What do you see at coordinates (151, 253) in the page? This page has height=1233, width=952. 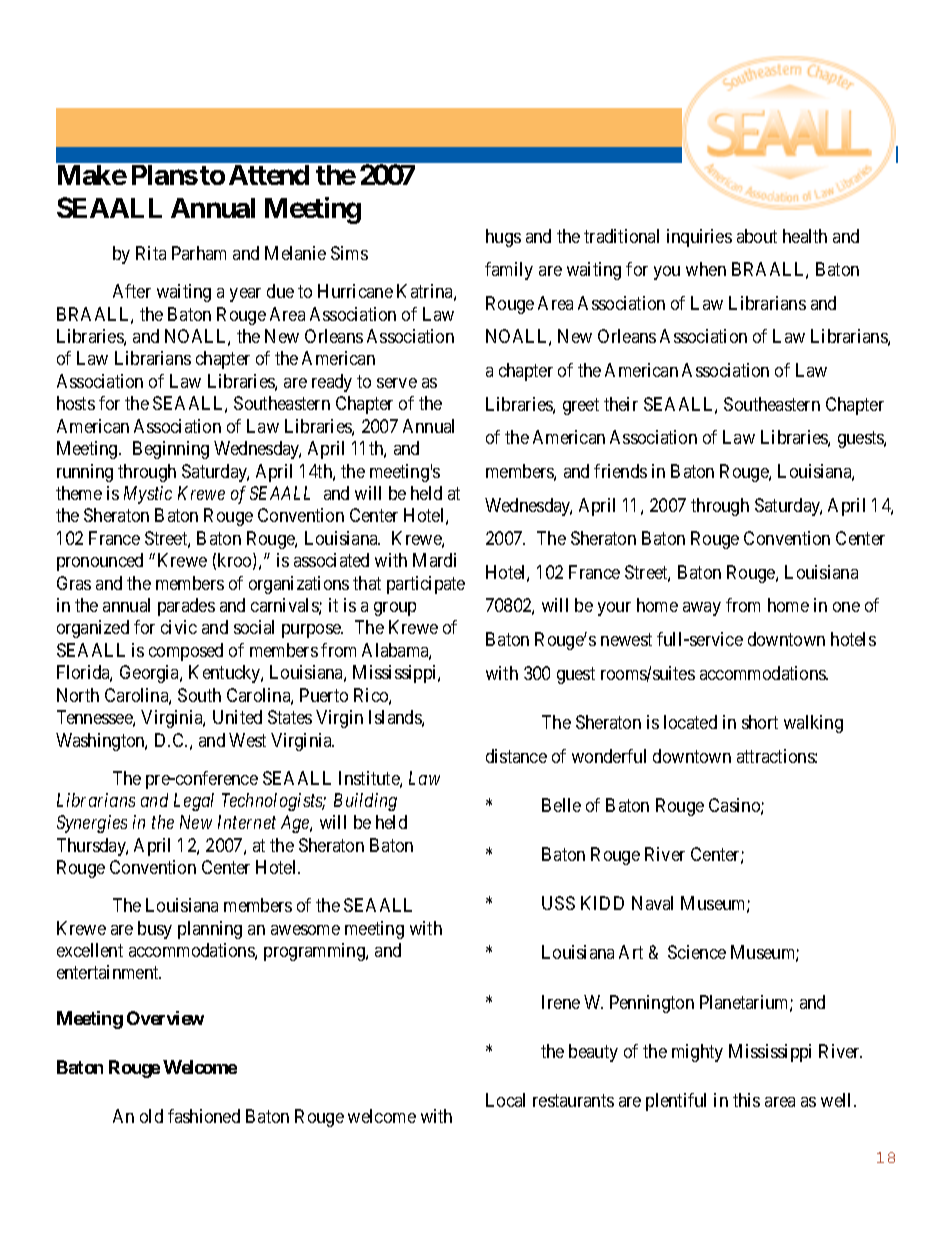 I see `Rita` at bounding box center [151, 253].
